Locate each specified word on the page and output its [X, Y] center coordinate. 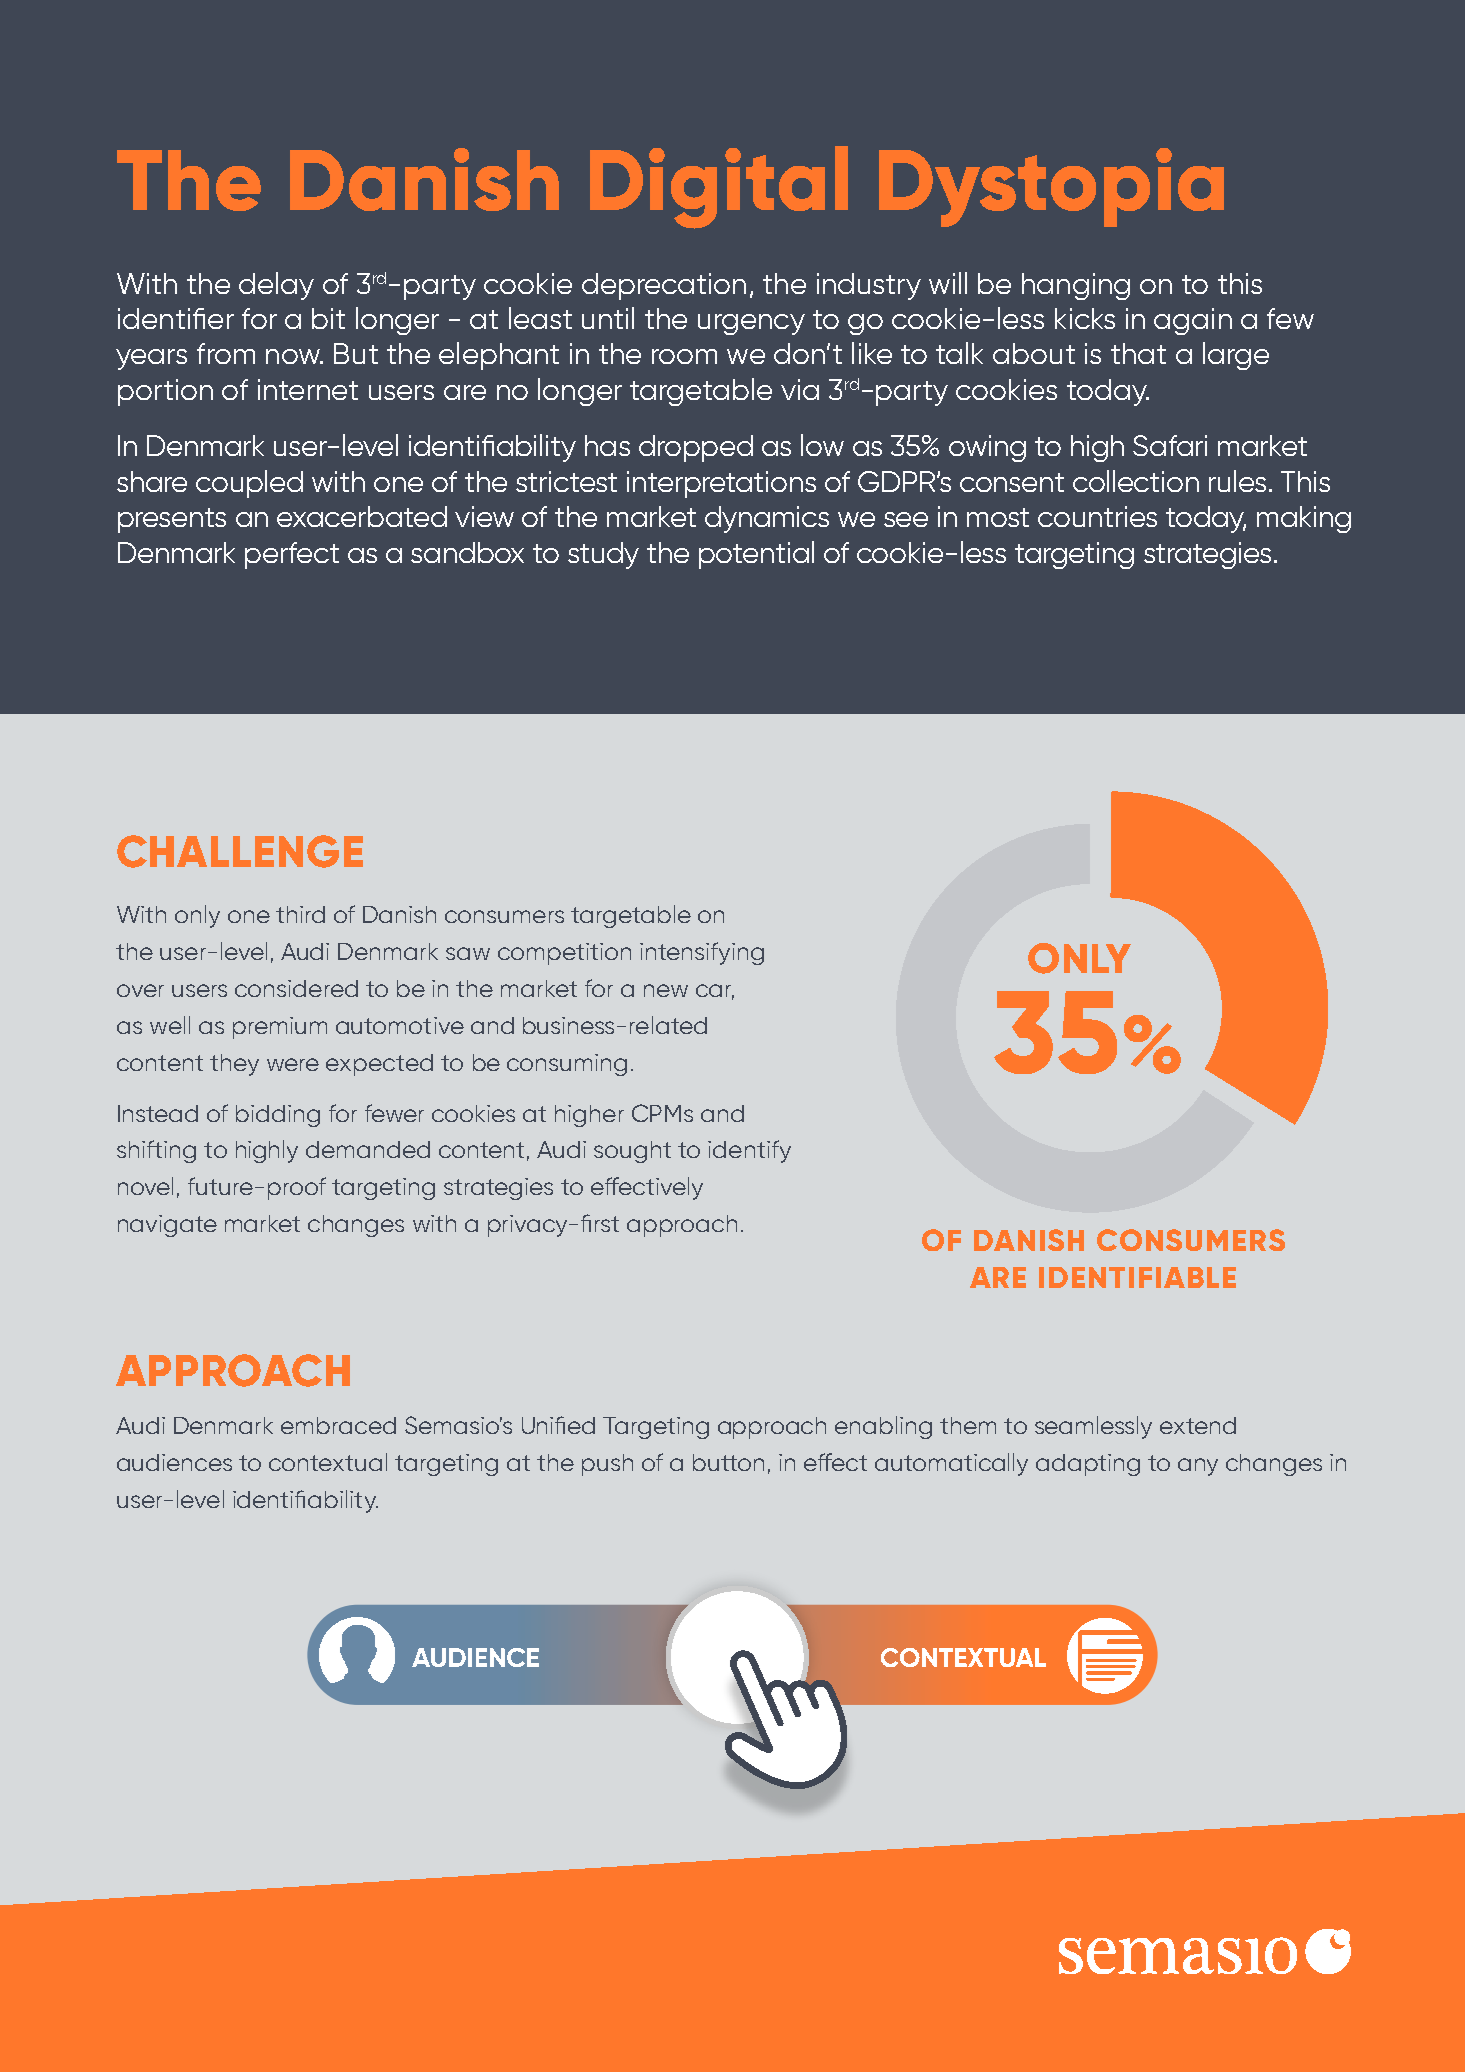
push [607, 1465]
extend [1198, 1425]
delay [276, 286]
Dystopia [1051, 187]
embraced [338, 1425]
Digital [719, 187]
